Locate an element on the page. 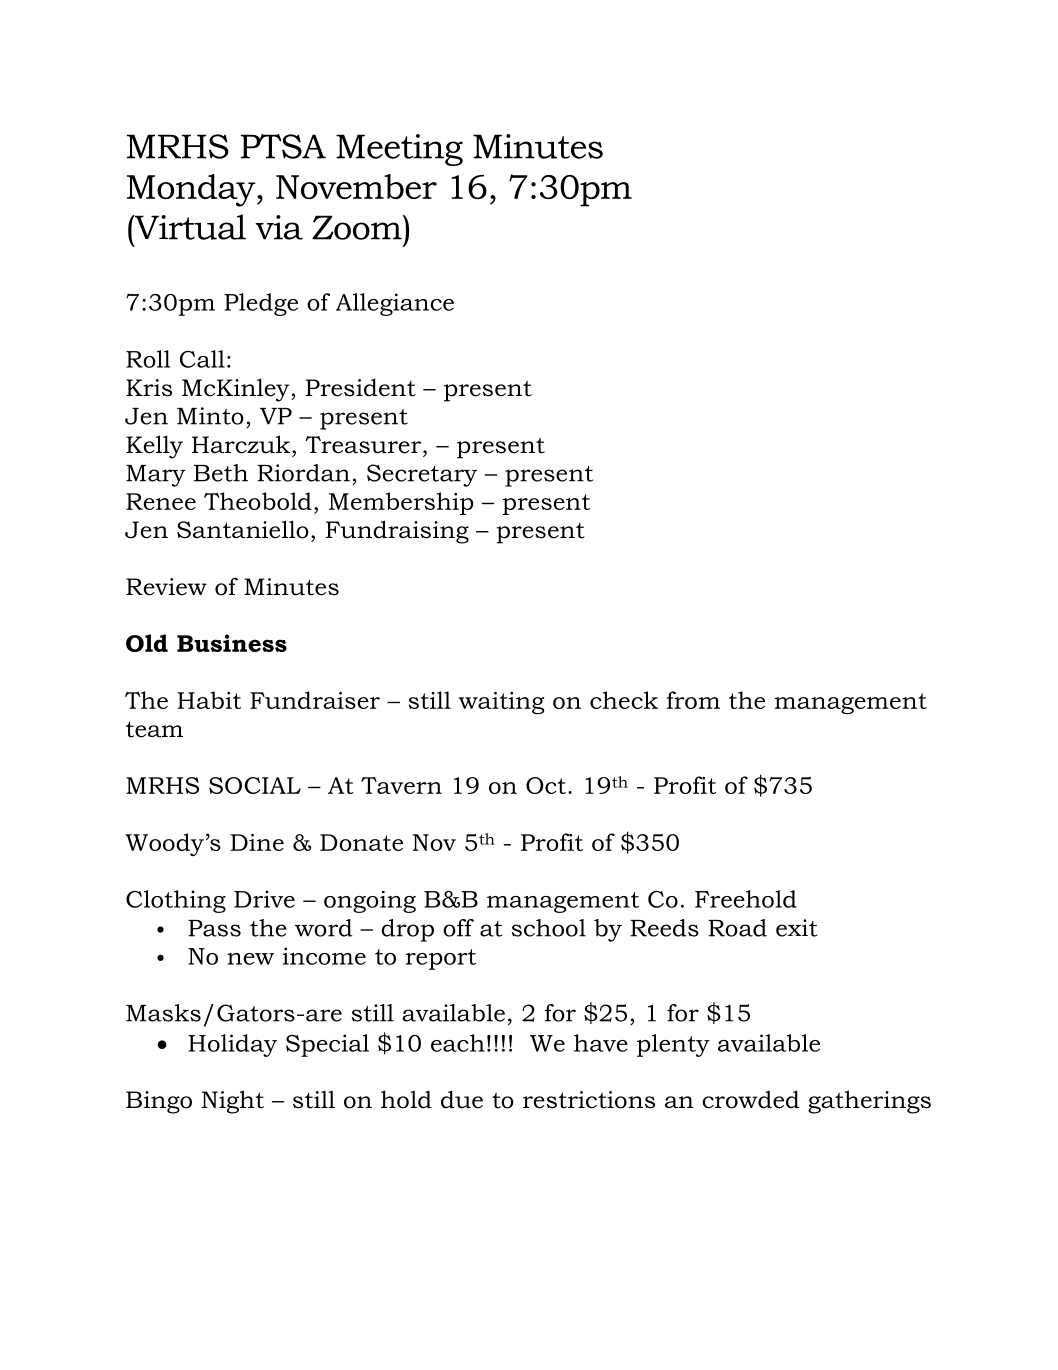 The image size is (1058, 1370). crowded is located at coordinates (751, 1099).
